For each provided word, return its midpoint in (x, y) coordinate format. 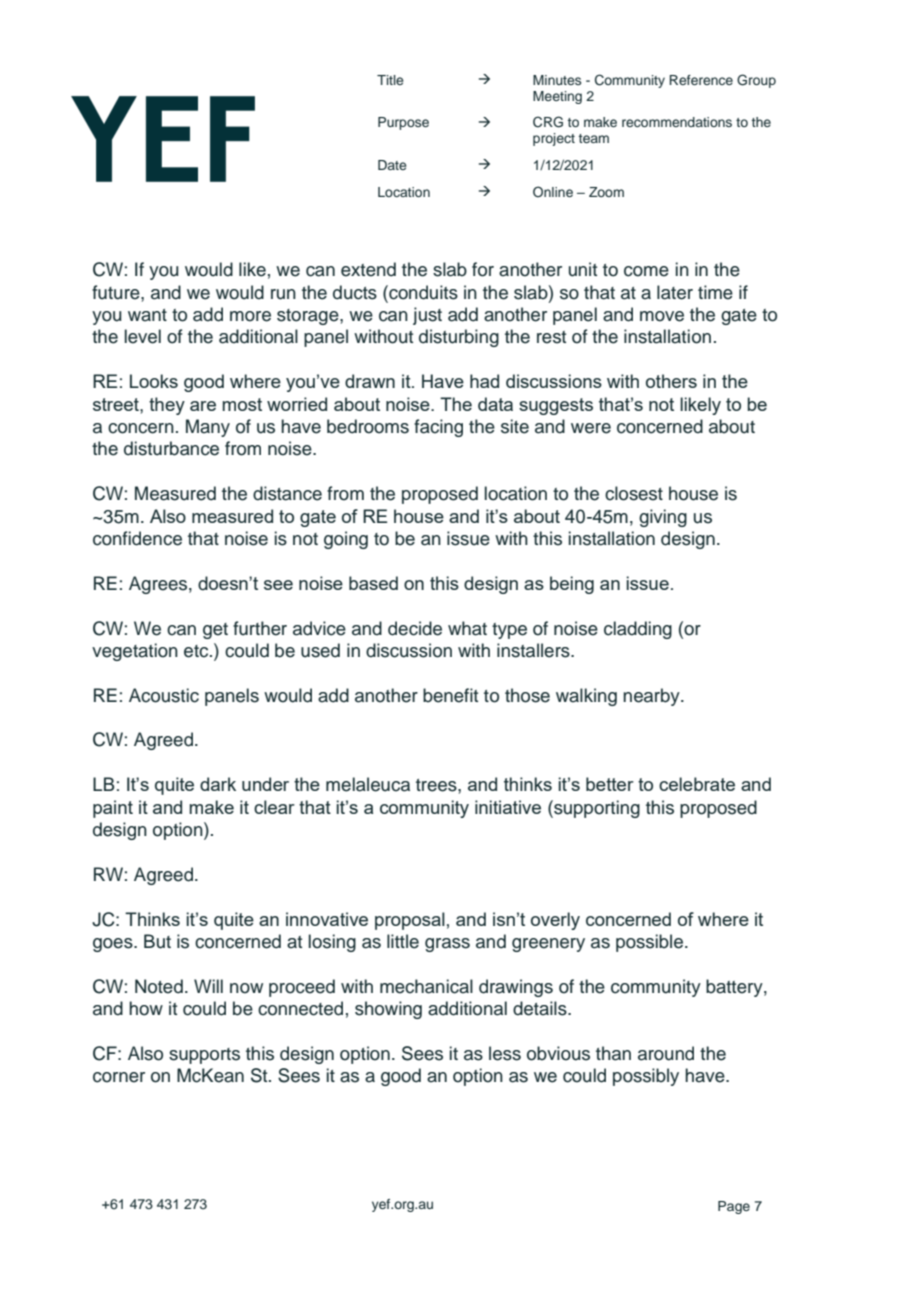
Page (734, 1207)
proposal (410, 921)
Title (390, 80)
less (505, 1053)
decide (415, 628)
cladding (638, 630)
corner (119, 1077)
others (671, 381)
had (484, 381)
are (203, 406)
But (157, 941)
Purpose (403, 123)
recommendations (677, 122)
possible (649, 943)
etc (197, 651)
